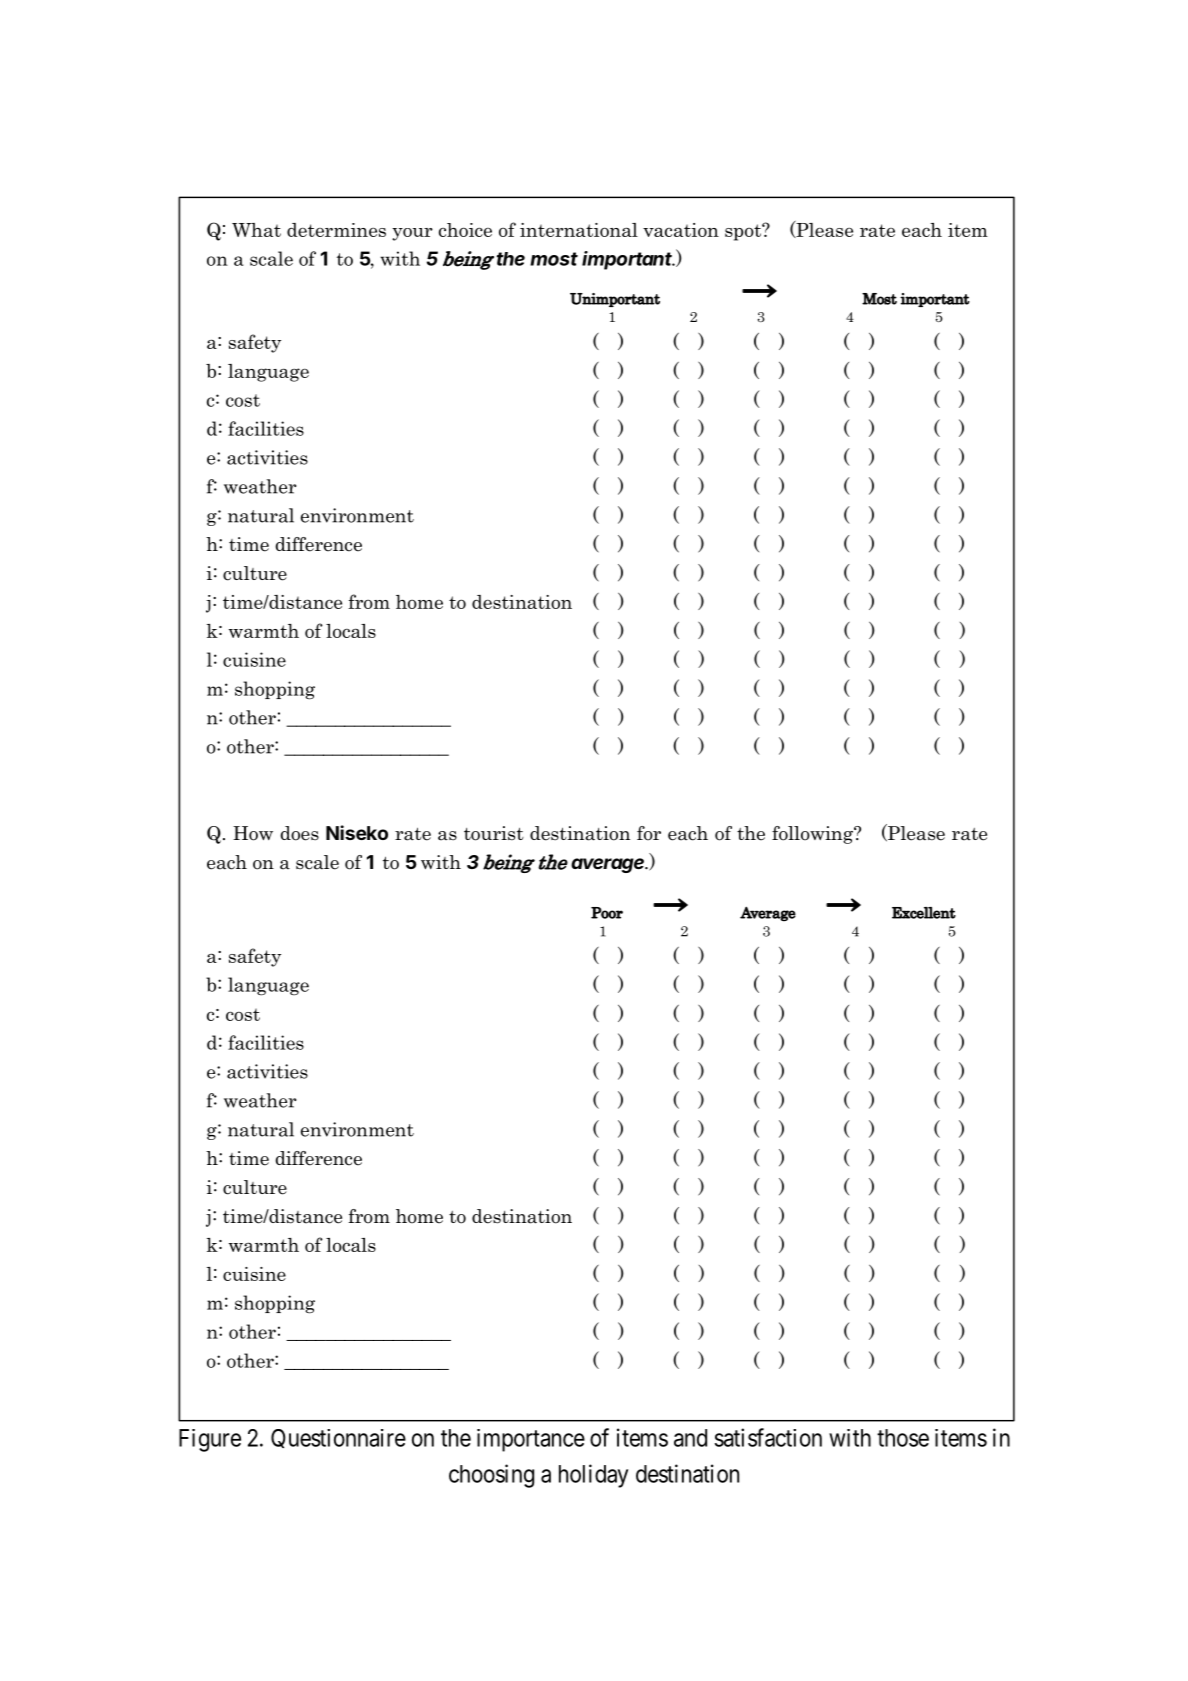 The image size is (1188, 1681). I want to click on How, so click(253, 833).
